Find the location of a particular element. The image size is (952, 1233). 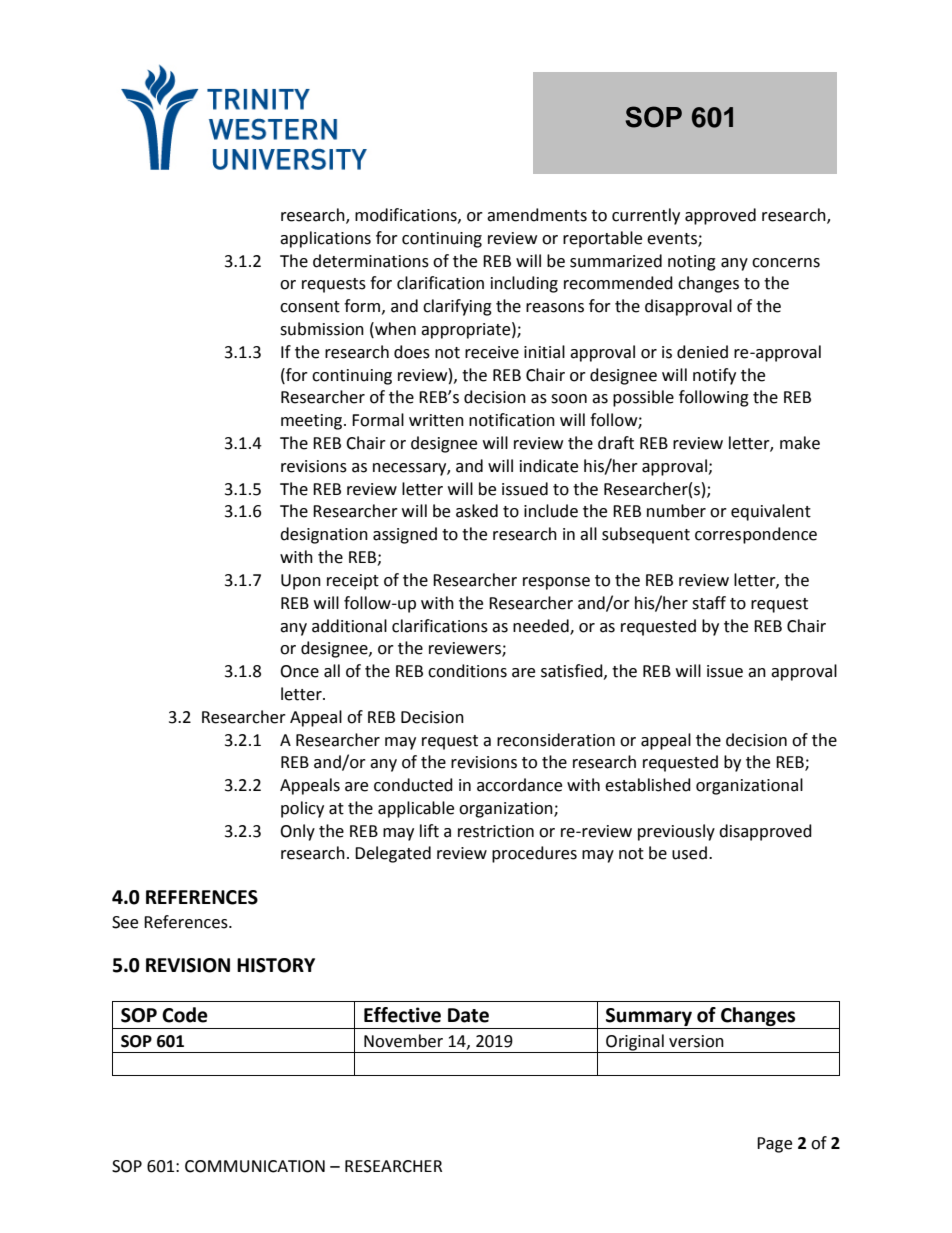

See is located at coordinates (125, 922).
